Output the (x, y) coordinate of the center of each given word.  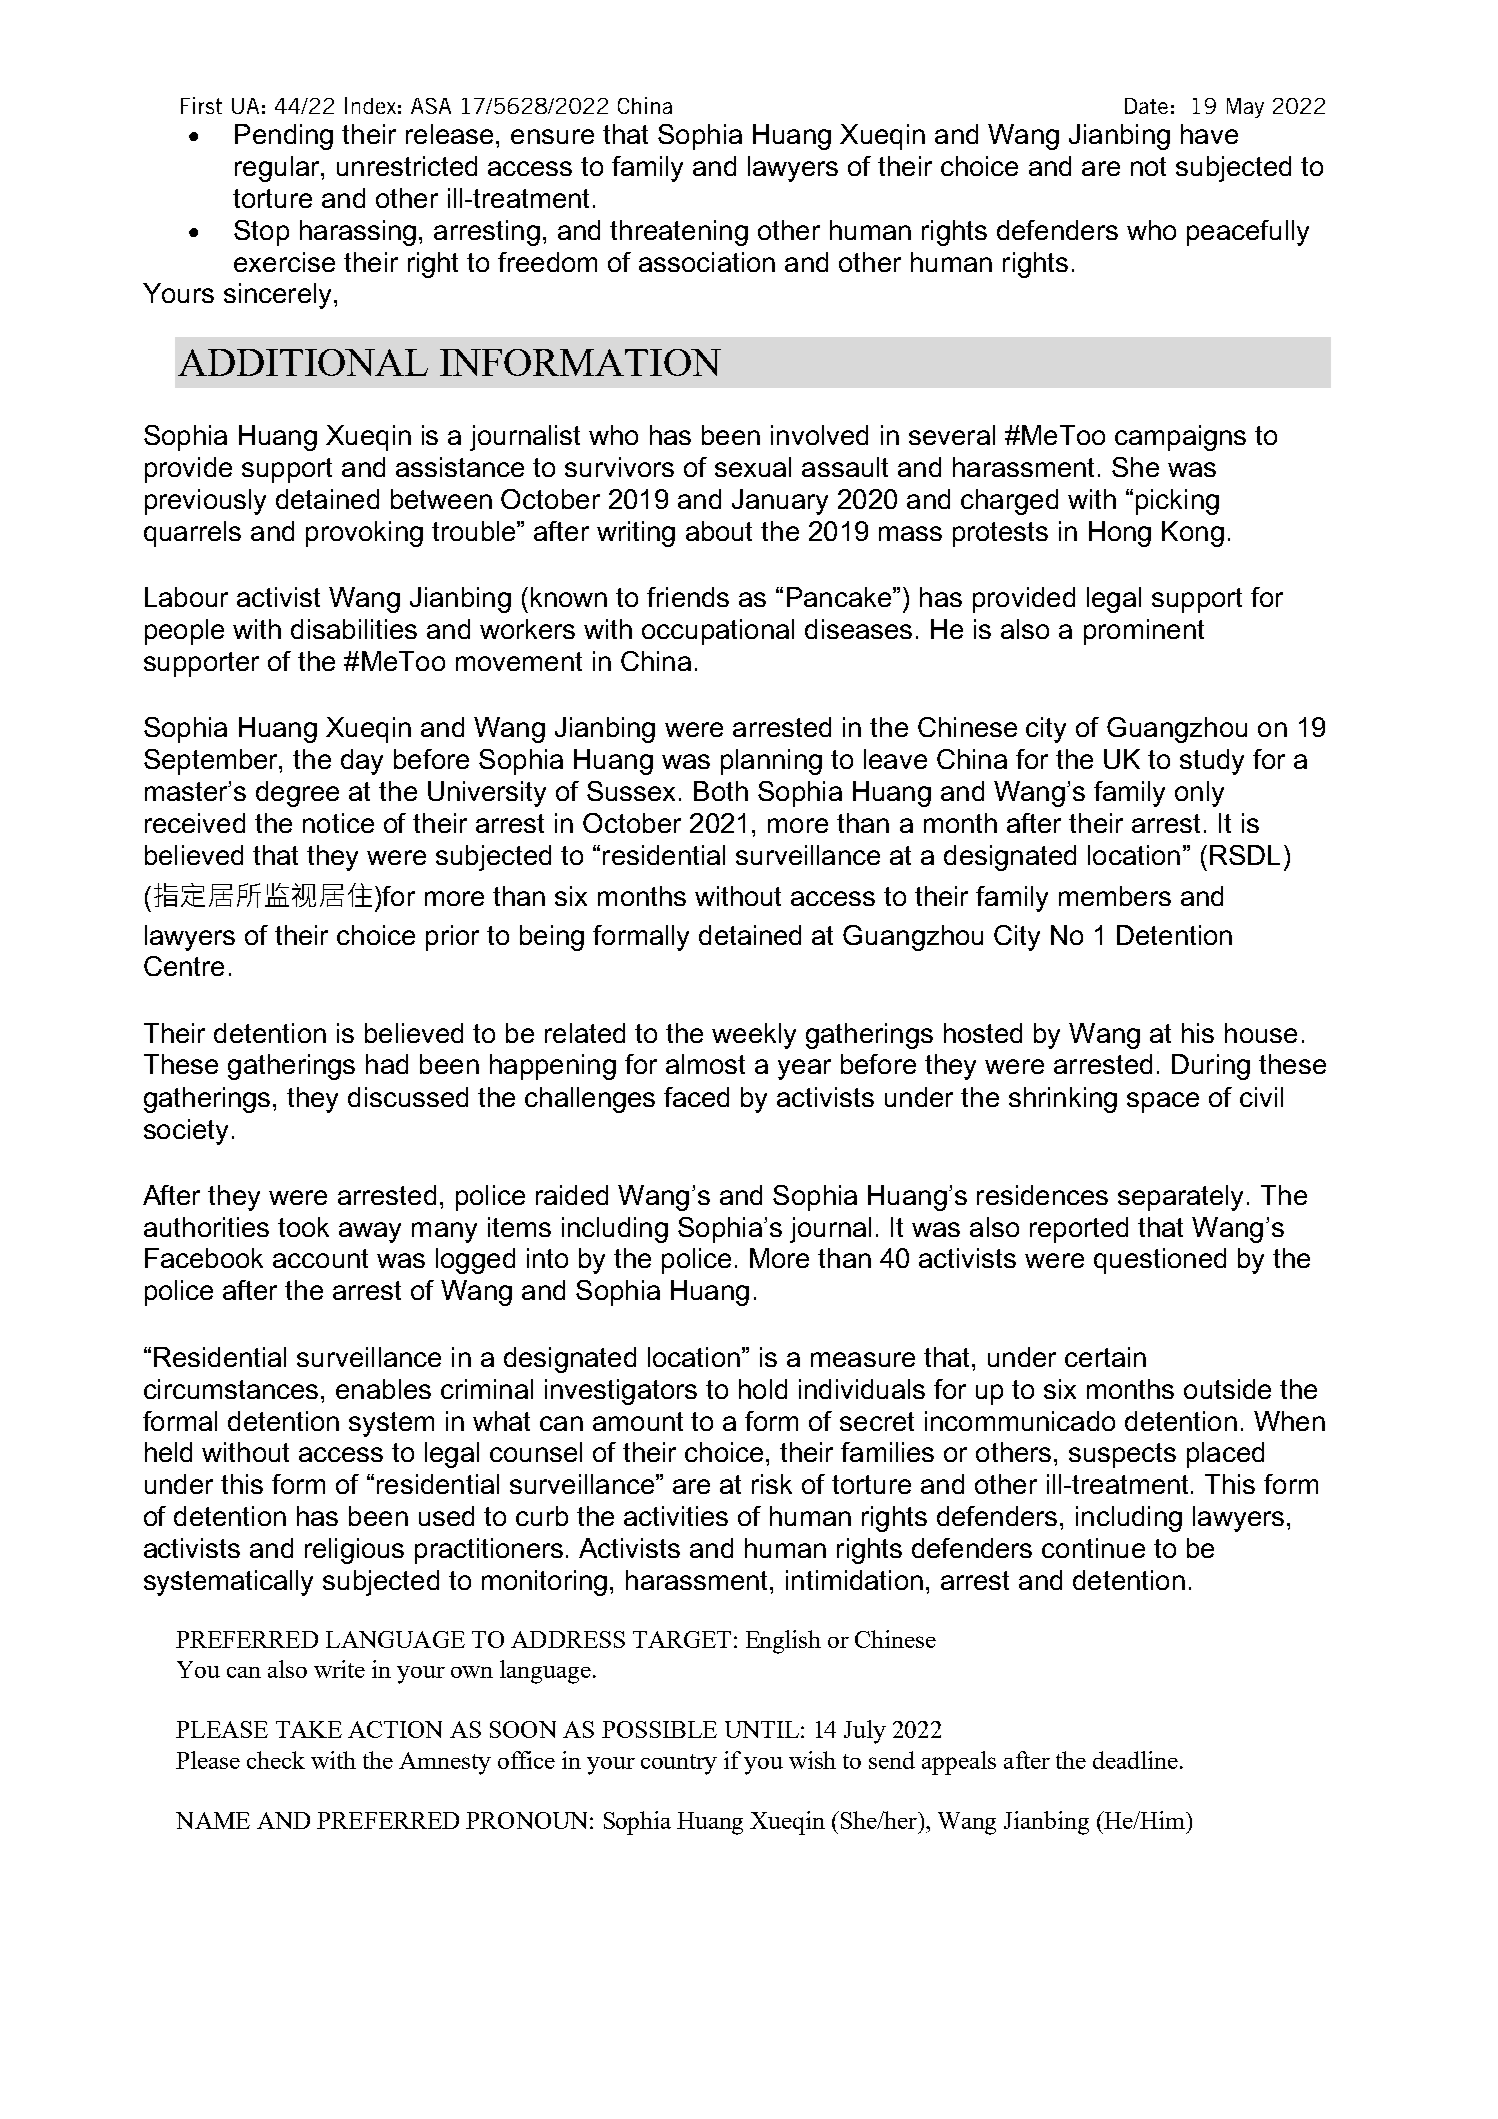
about (719, 531)
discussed (408, 1097)
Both (721, 791)
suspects (1122, 1455)
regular (278, 169)
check (276, 1760)
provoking (364, 534)
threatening (679, 233)
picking (1177, 502)
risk (772, 1484)
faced (696, 1097)
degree (297, 794)
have (1209, 134)
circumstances (231, 1389)
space (1163, 1102)
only (1199, 794)
